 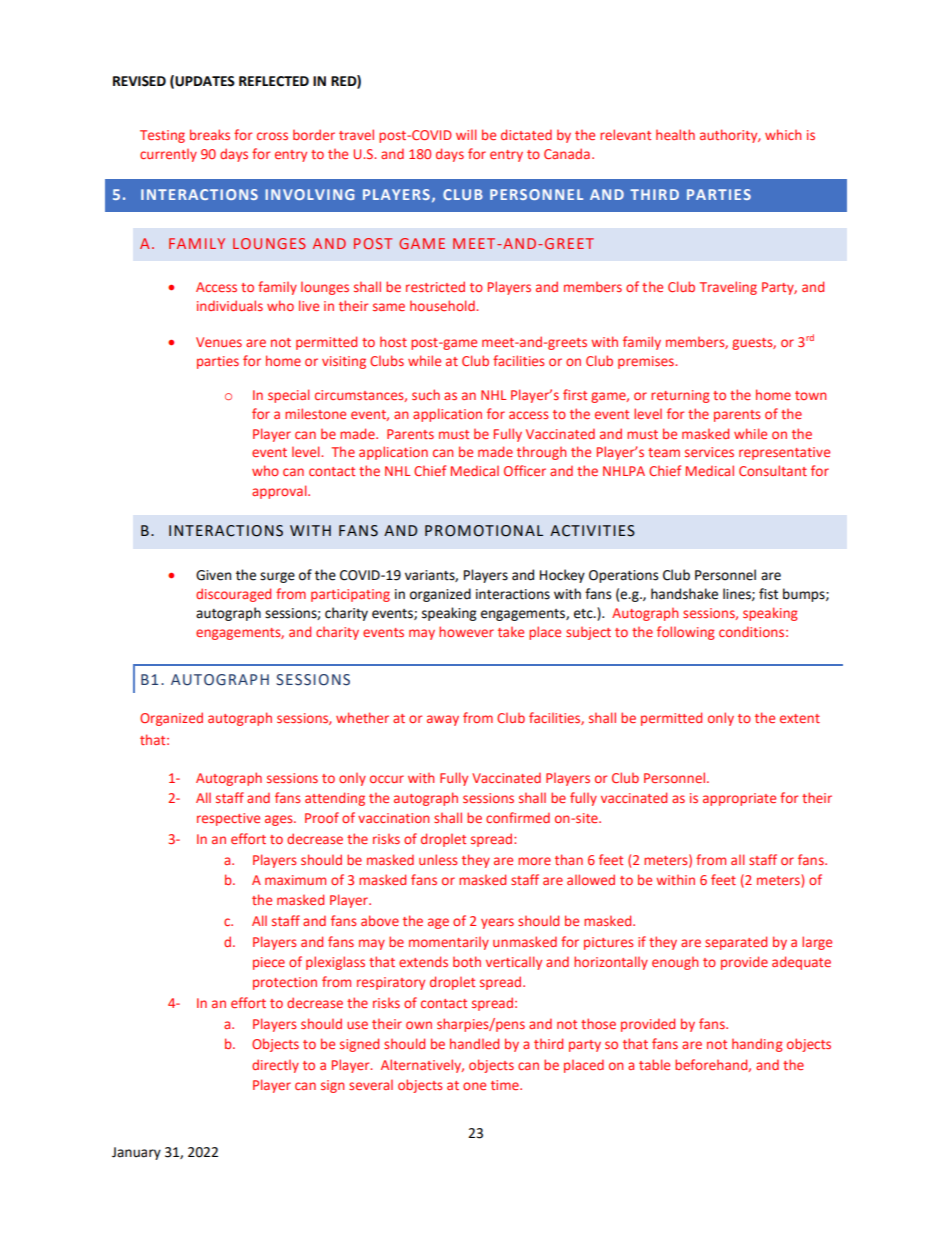 What do you see at coordinates (210, 134) in the image?
I see `breaks` at bounding box center [210, 134].
